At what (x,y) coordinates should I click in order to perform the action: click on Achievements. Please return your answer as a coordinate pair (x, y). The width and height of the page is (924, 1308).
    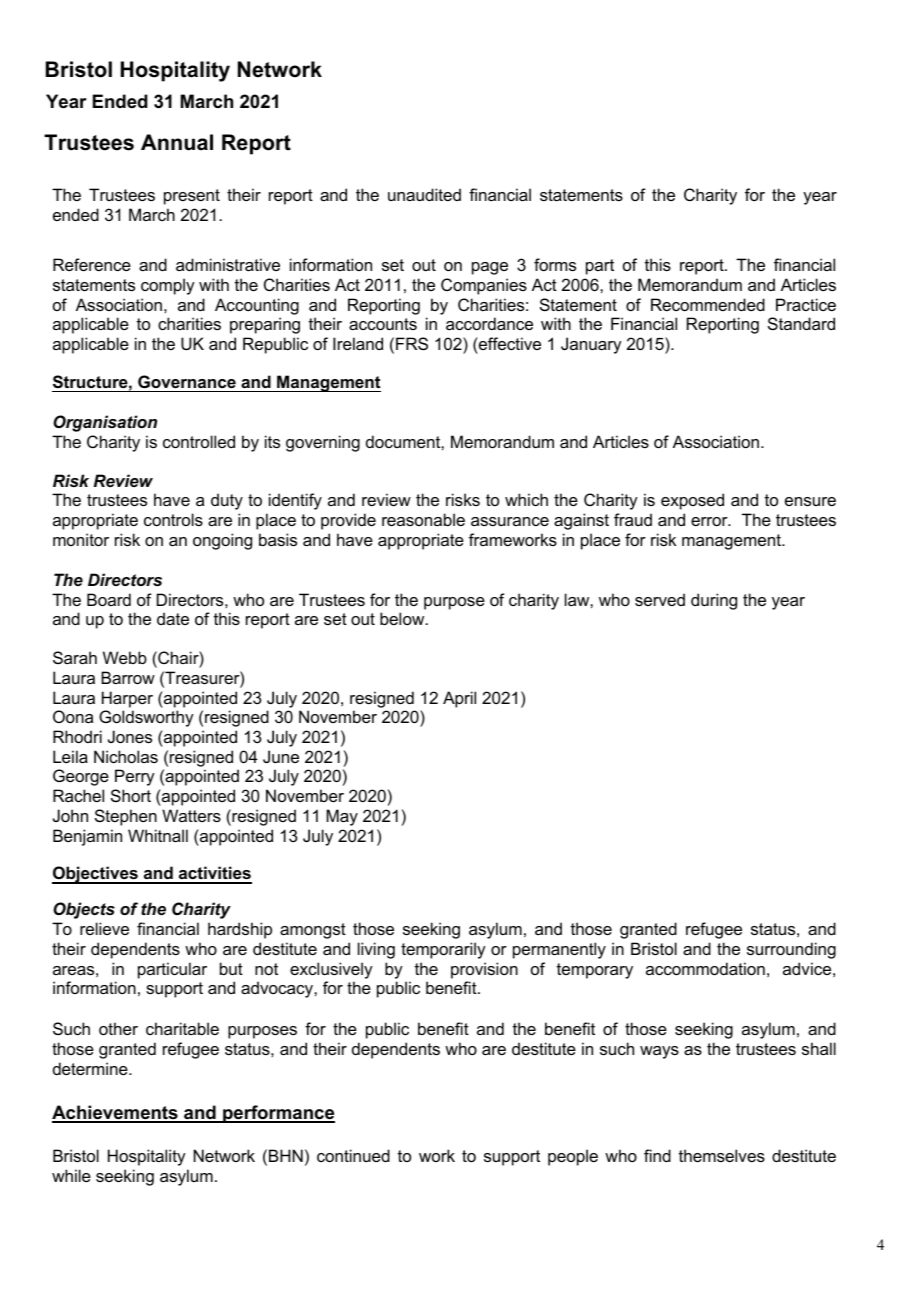
    Looking at the image, I should click on (116, 1113).
